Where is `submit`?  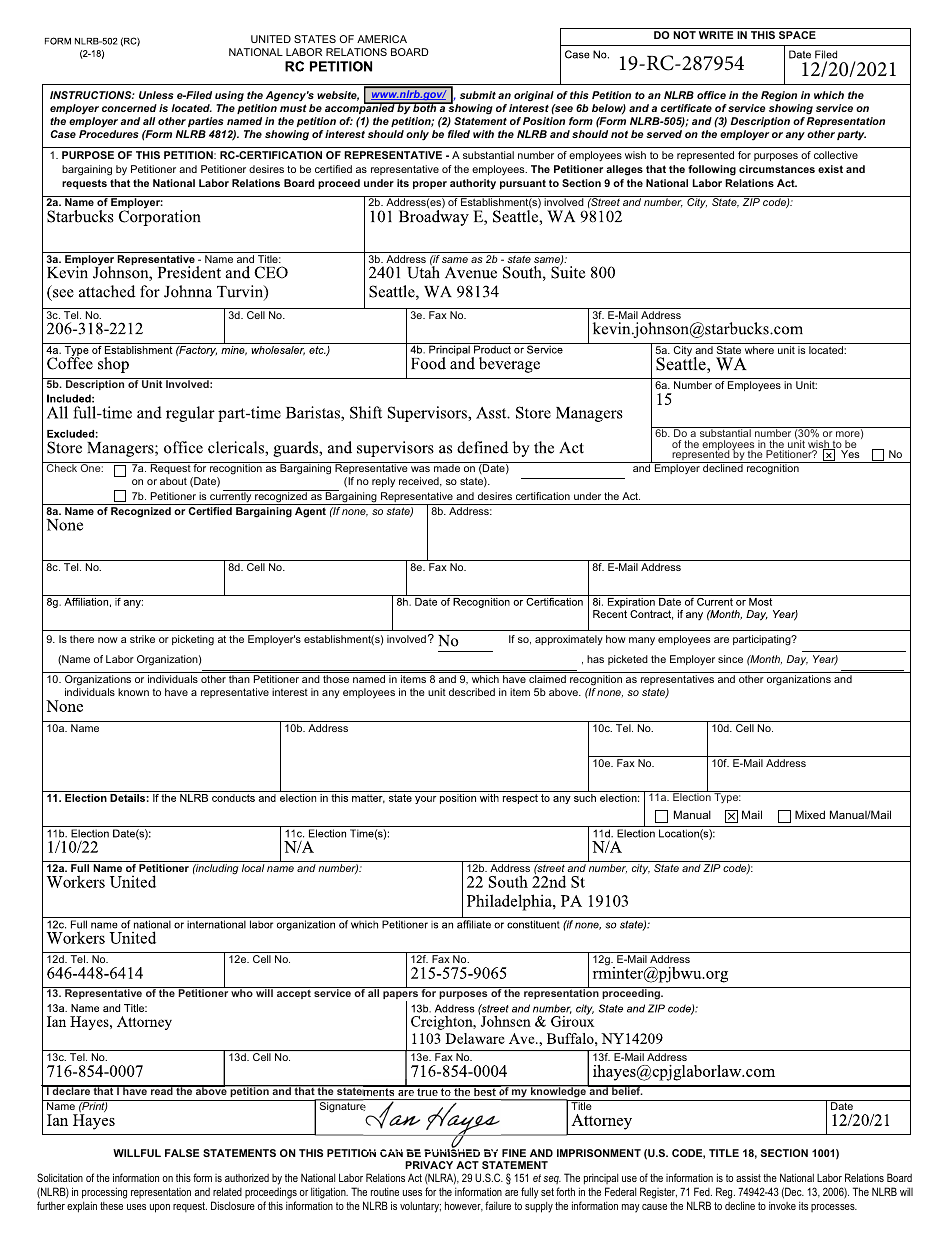 submit is located at coordinates (478, 95).
